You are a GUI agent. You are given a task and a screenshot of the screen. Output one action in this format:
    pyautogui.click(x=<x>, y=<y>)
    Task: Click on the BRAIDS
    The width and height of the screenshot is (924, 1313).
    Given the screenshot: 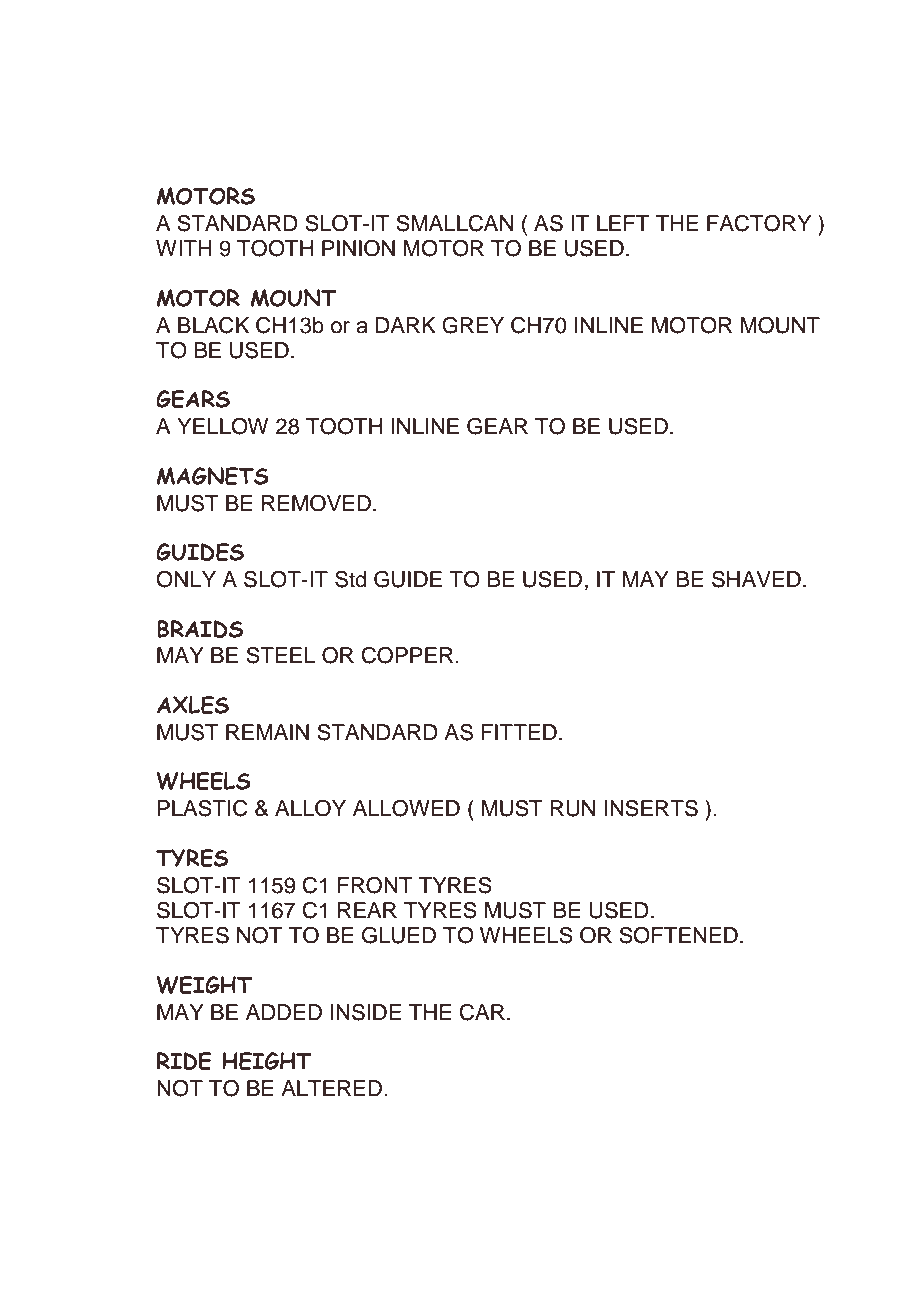 What is the action you would take?
    pyautogui.click(x=200, y=629)
